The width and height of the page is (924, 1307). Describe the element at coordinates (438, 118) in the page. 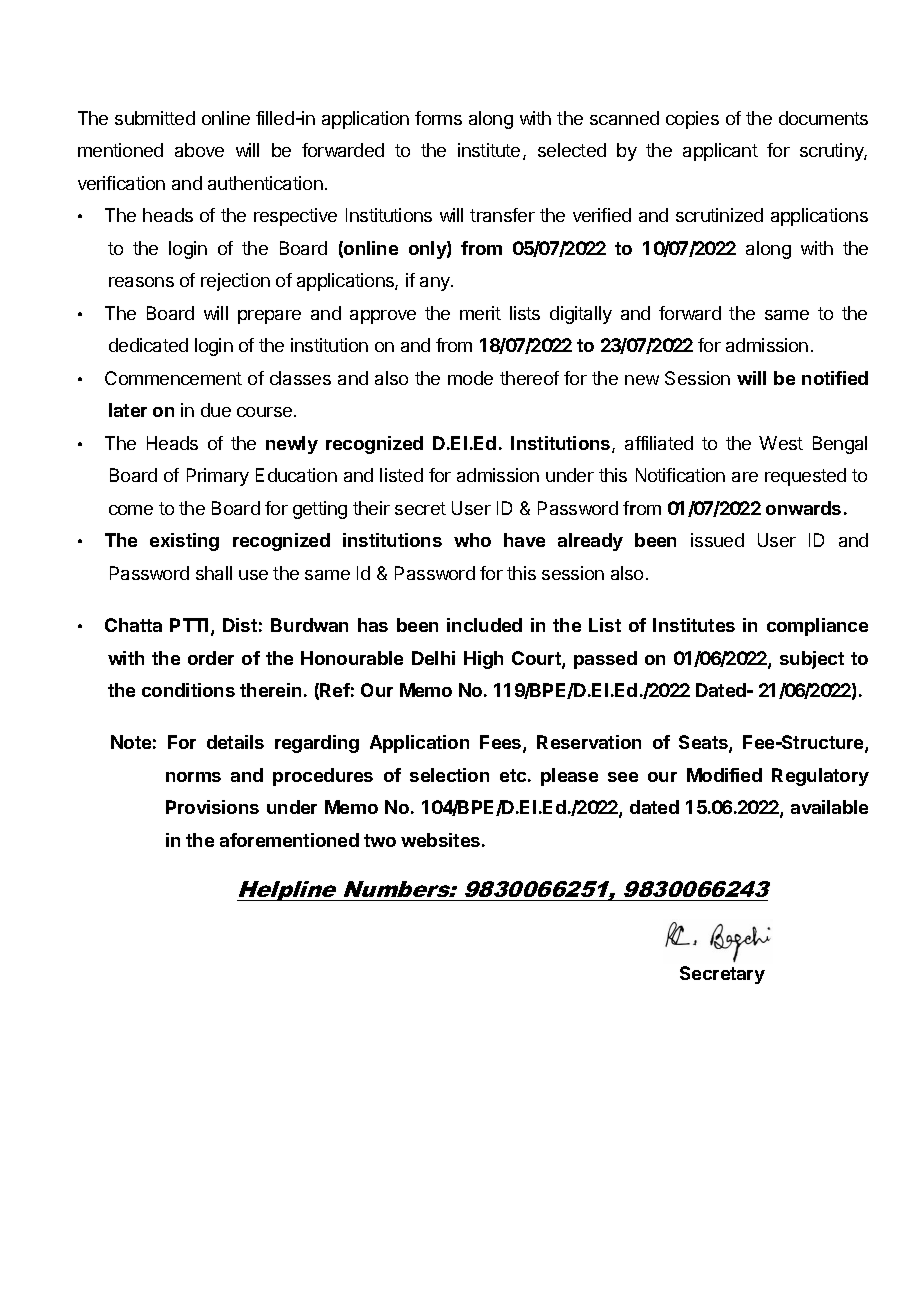

I see `forms` at that location.
